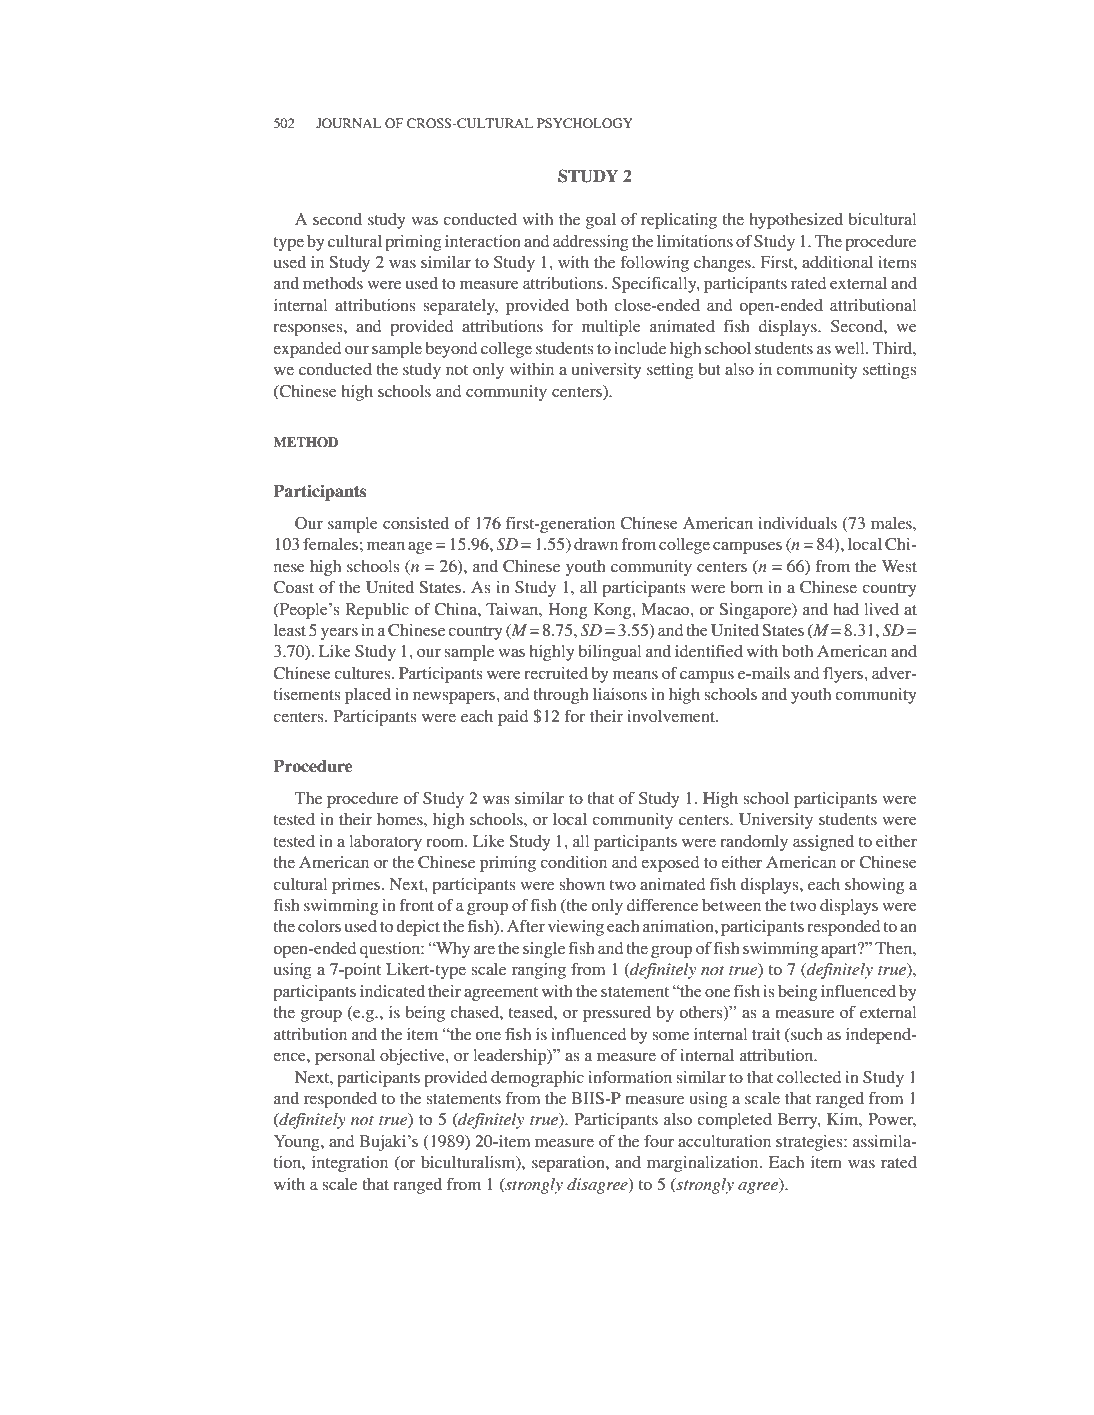  Describe the element at coordinates (339, 634) in the screenshot. I see `years` at that location.
